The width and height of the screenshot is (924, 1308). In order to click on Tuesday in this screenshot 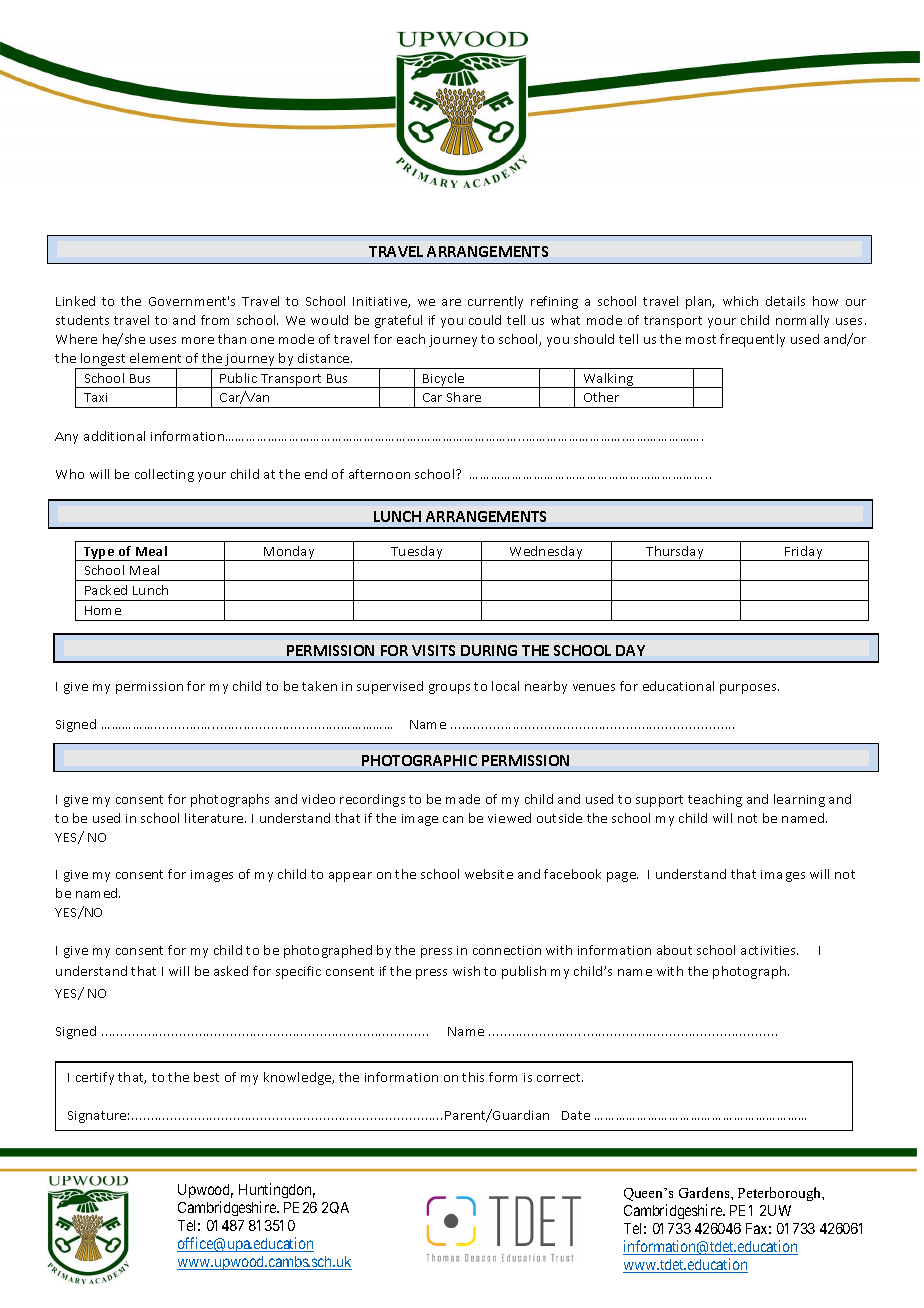, I will do `click(417, 553)`.
